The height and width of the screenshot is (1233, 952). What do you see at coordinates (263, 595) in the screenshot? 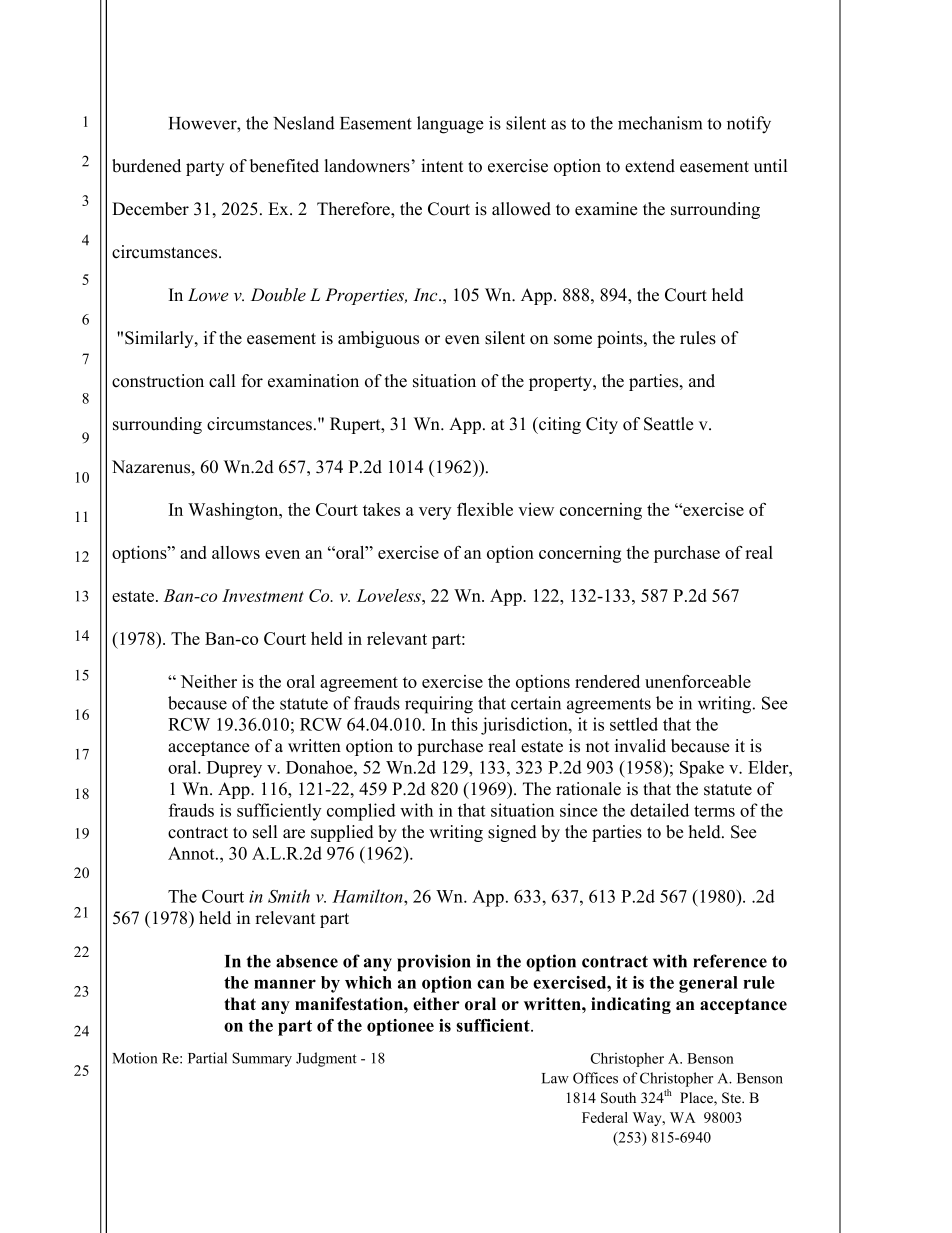
I see `Investment` at bounding box center [263, 595].
